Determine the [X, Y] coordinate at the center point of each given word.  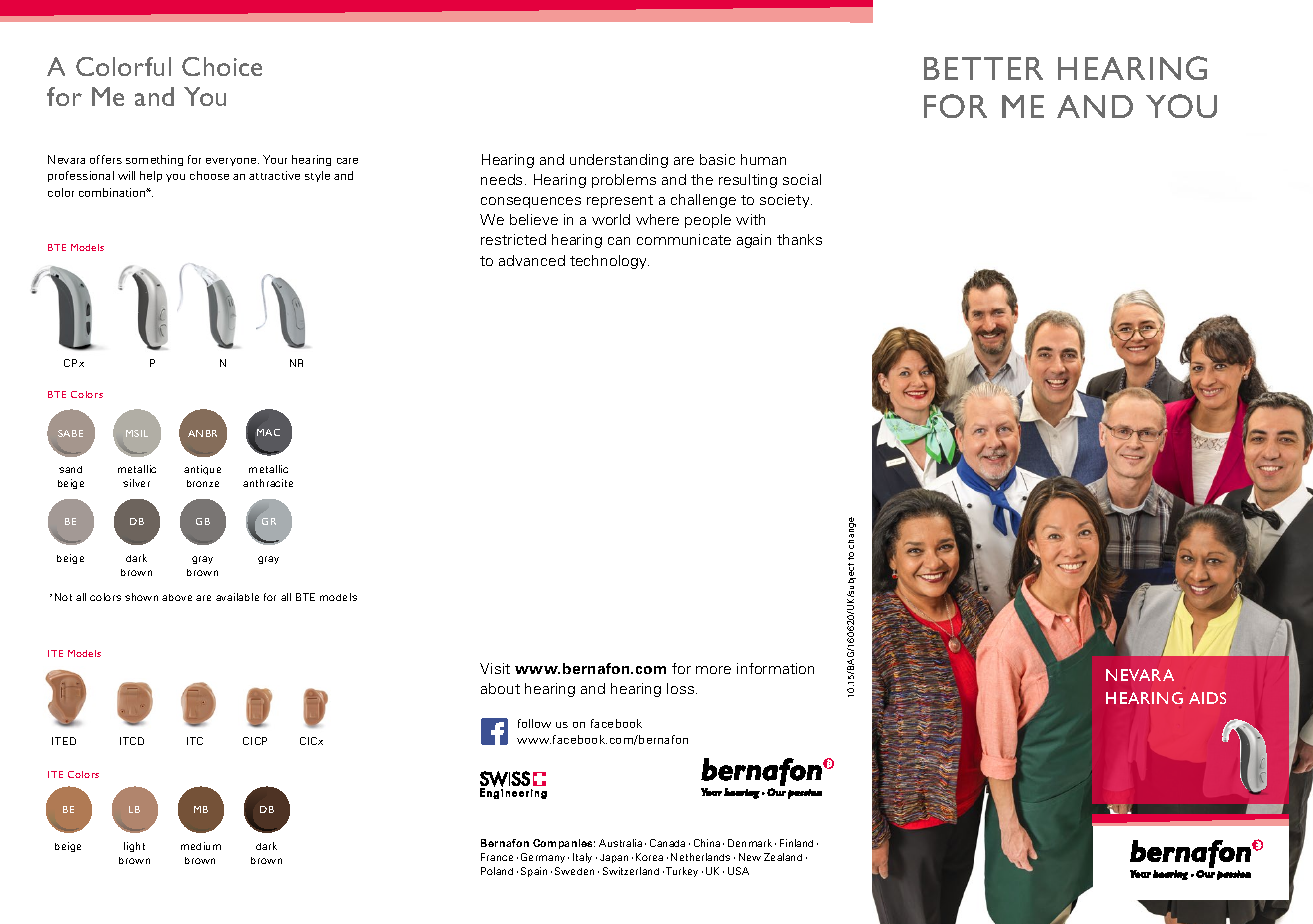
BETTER [983, 68]
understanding [619, 161]
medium [201, 846]
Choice [222, 66]
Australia [620, 843]
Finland [796, 843]
